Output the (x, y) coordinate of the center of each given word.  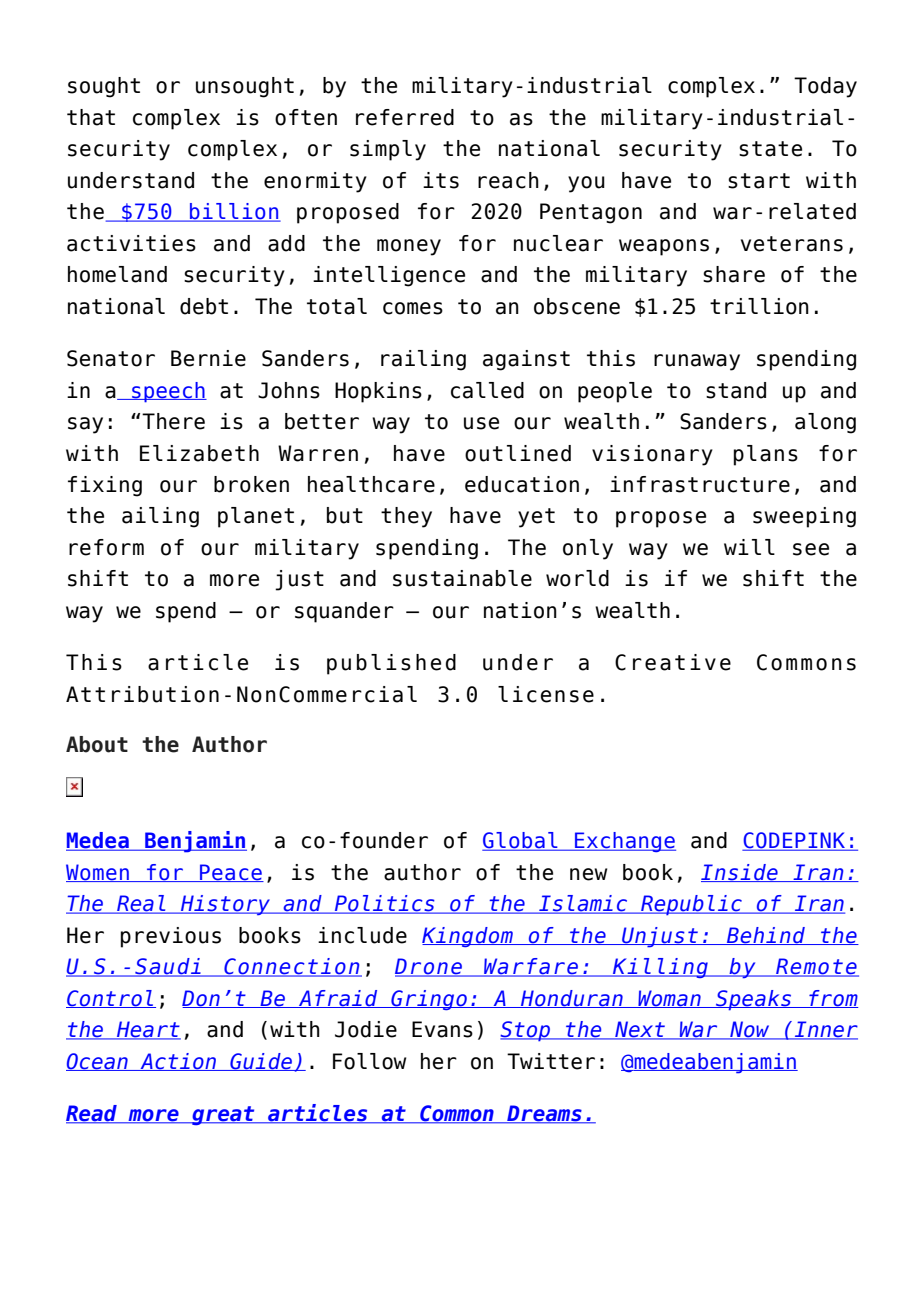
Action (178, 1062)
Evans (442, 1029)
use (481, 423)
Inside (740, 873)
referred (405, 117)
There (173, 421)
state (770, 149)
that (91, 117)
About (97, 744)
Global (521, 841)
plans (766, 455)
